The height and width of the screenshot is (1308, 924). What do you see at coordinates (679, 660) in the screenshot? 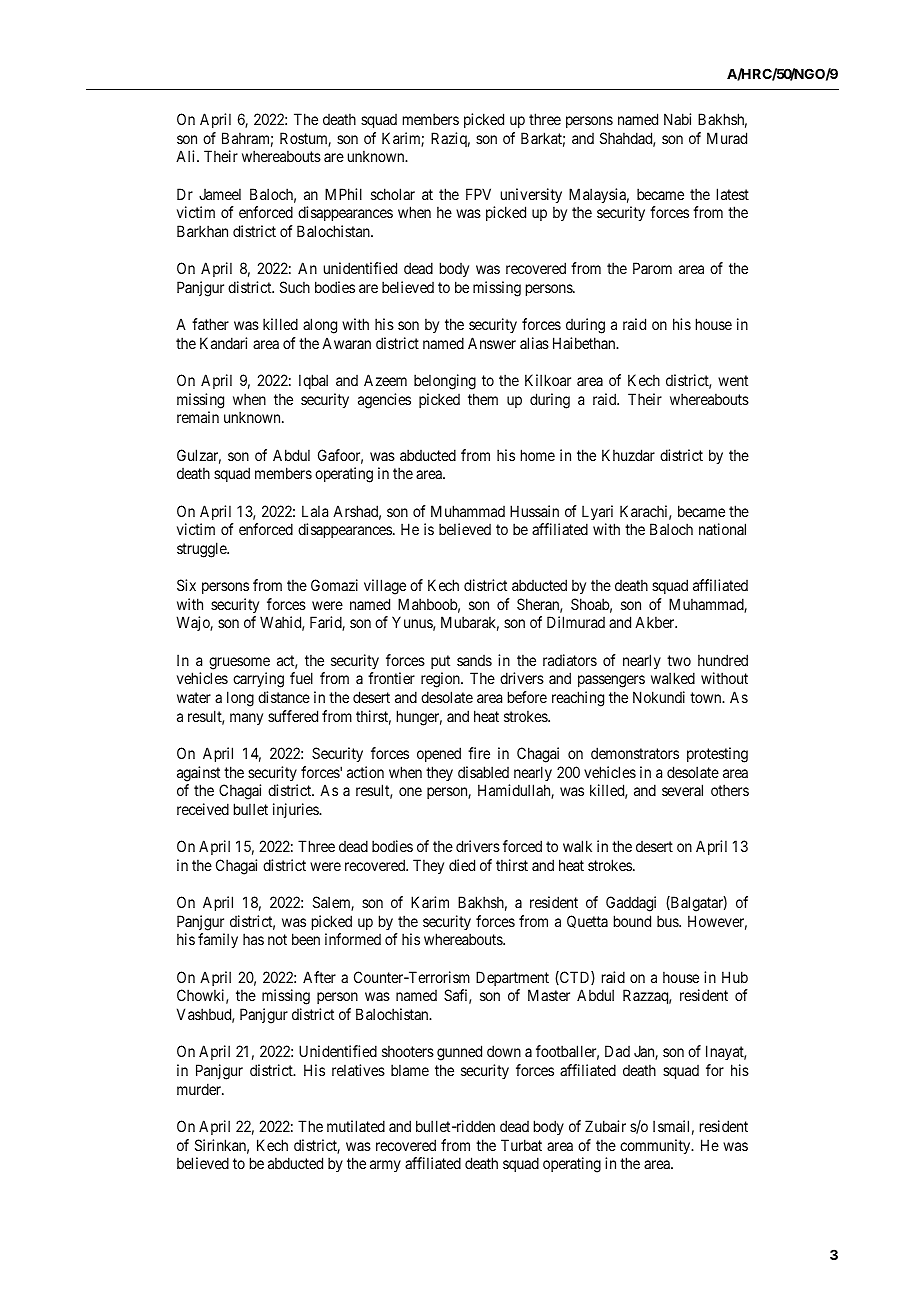
I see `two` at bounding box center [679, 660].
